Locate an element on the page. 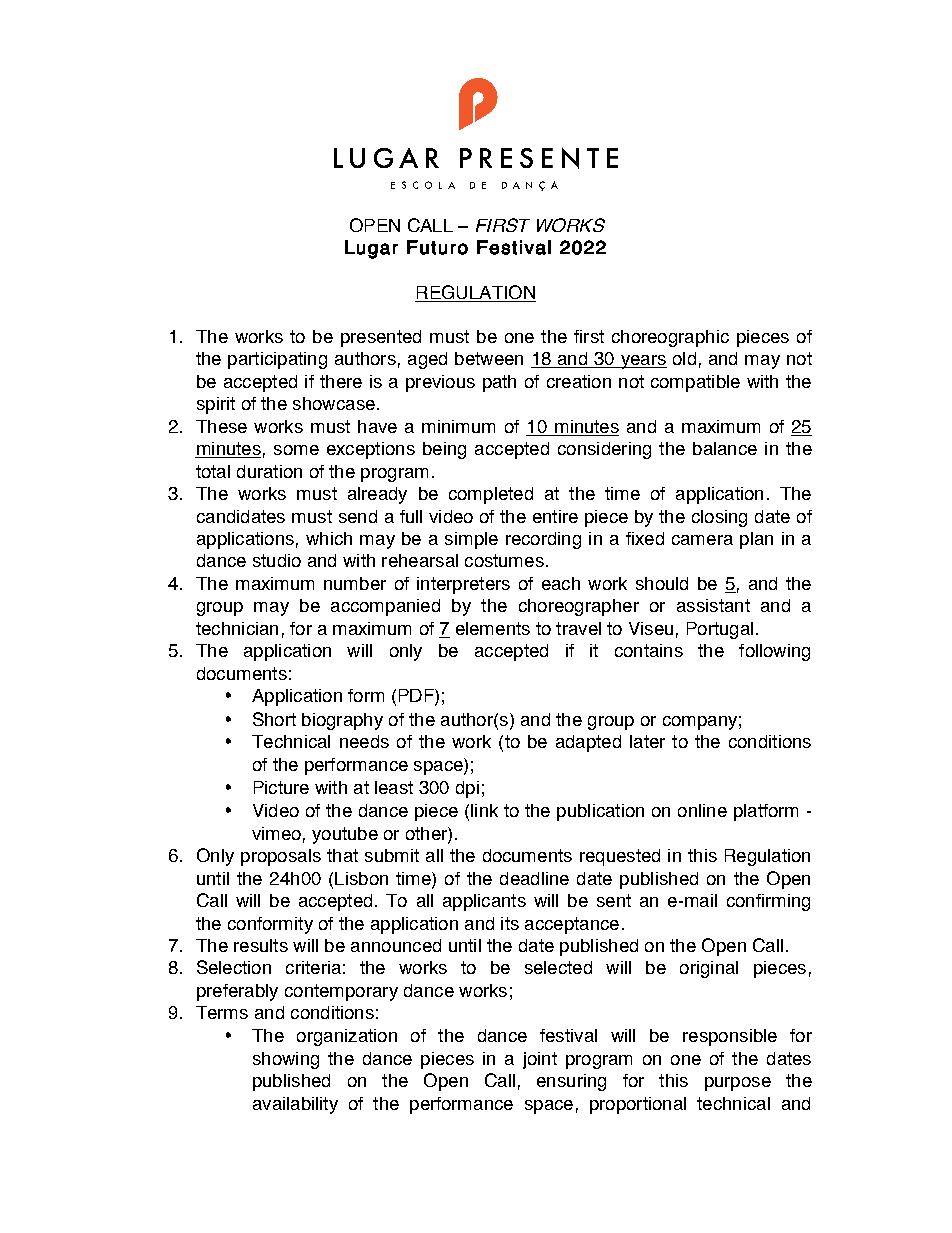  completed is located at coordinates (491, 495).
